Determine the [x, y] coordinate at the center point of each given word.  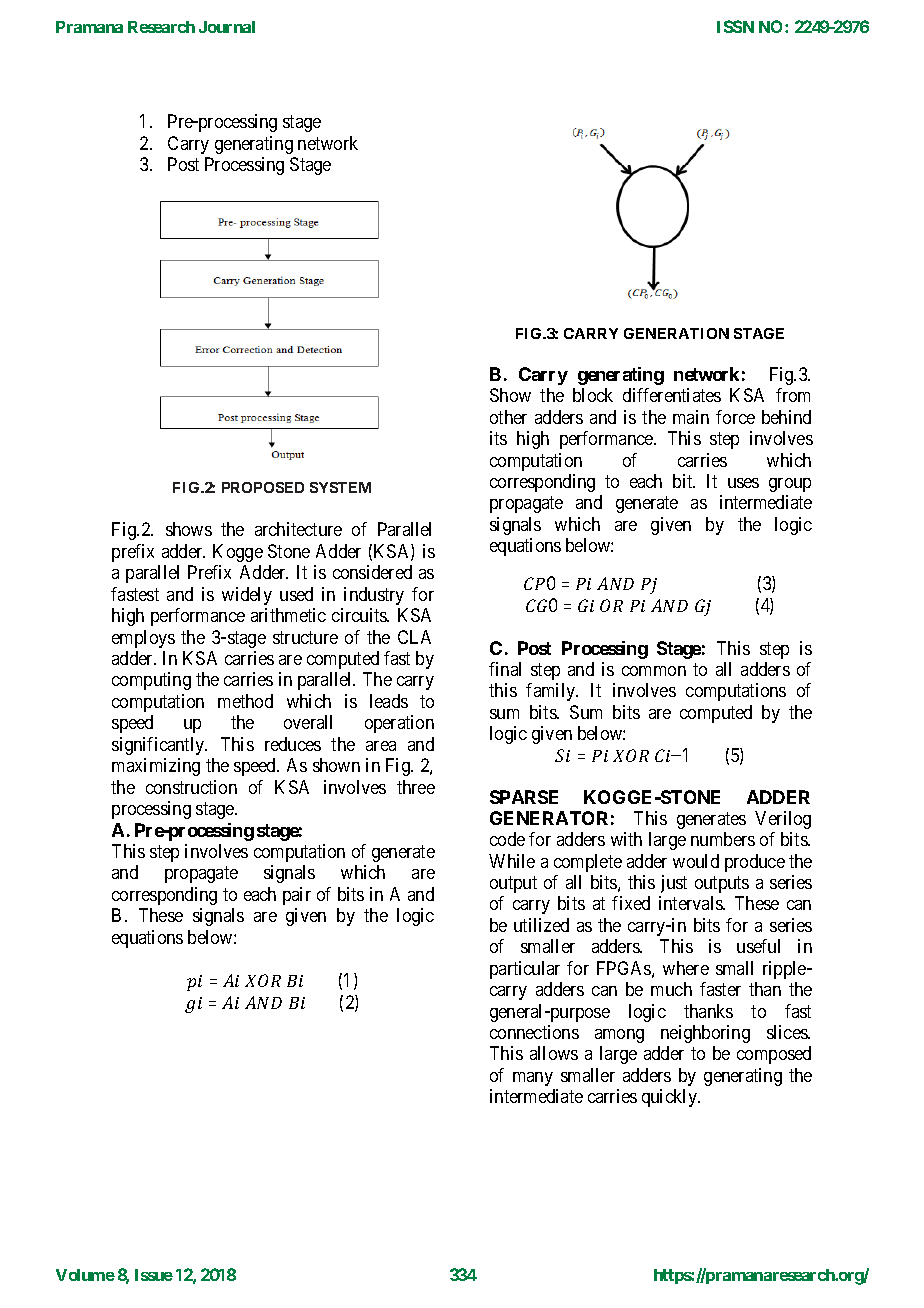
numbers [723, 839]
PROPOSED [263, 487]
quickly [671, 1098]
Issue [154, 1275]
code [507, 839]
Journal [227, 27]
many [533, 1079]
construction [191, 787]
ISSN [735, 26]
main [691, 417]
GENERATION [676, 333]
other [508, 417]
